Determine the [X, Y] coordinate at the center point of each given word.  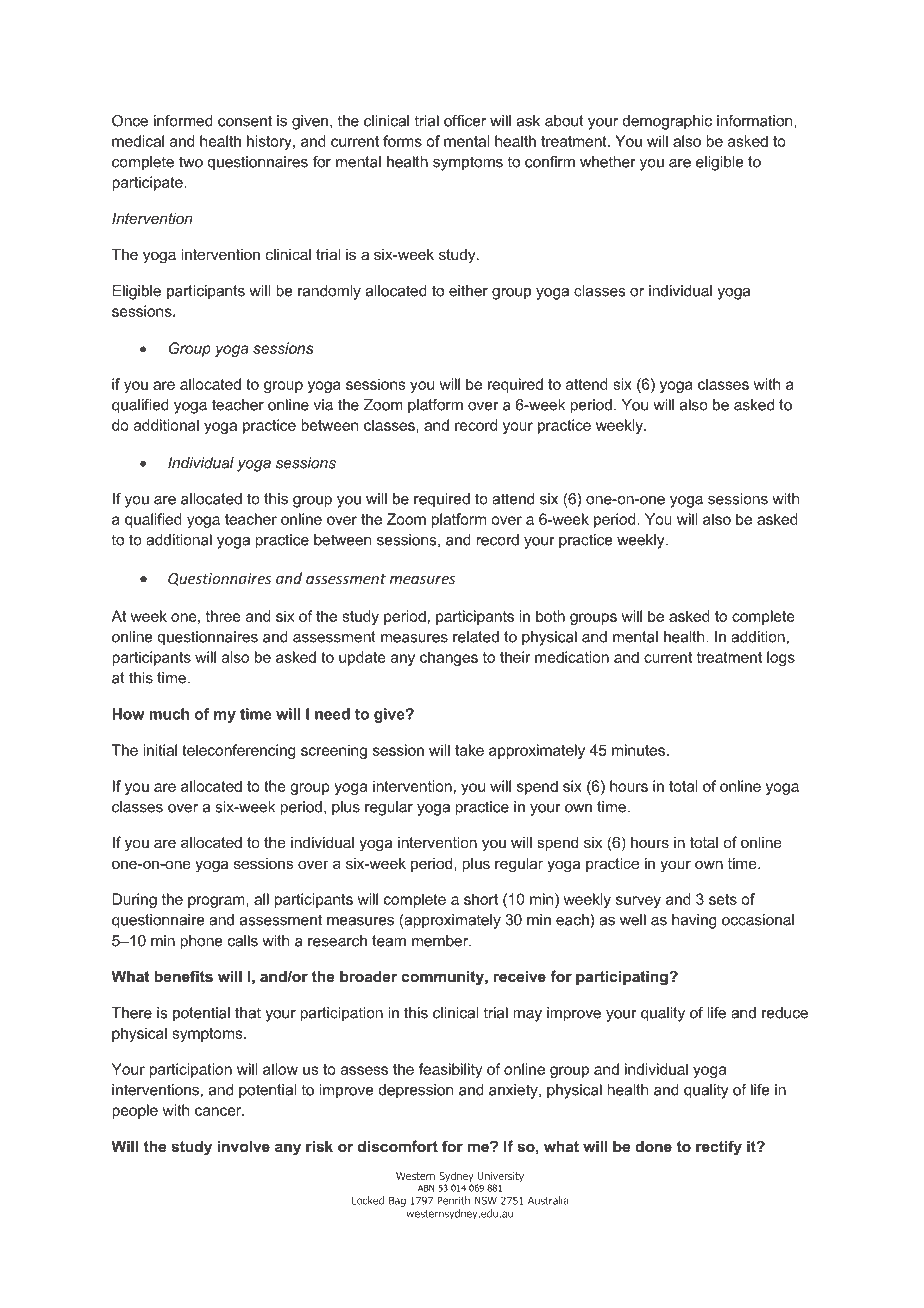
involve [244, 1146]
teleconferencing [238, 751]
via [323, 405]
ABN [426, 1188]
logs [781, 658]
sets [723, 899]
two [191, 162]
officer [465, 121]
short [481, 899]
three [223, 616]
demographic [667, 122]
